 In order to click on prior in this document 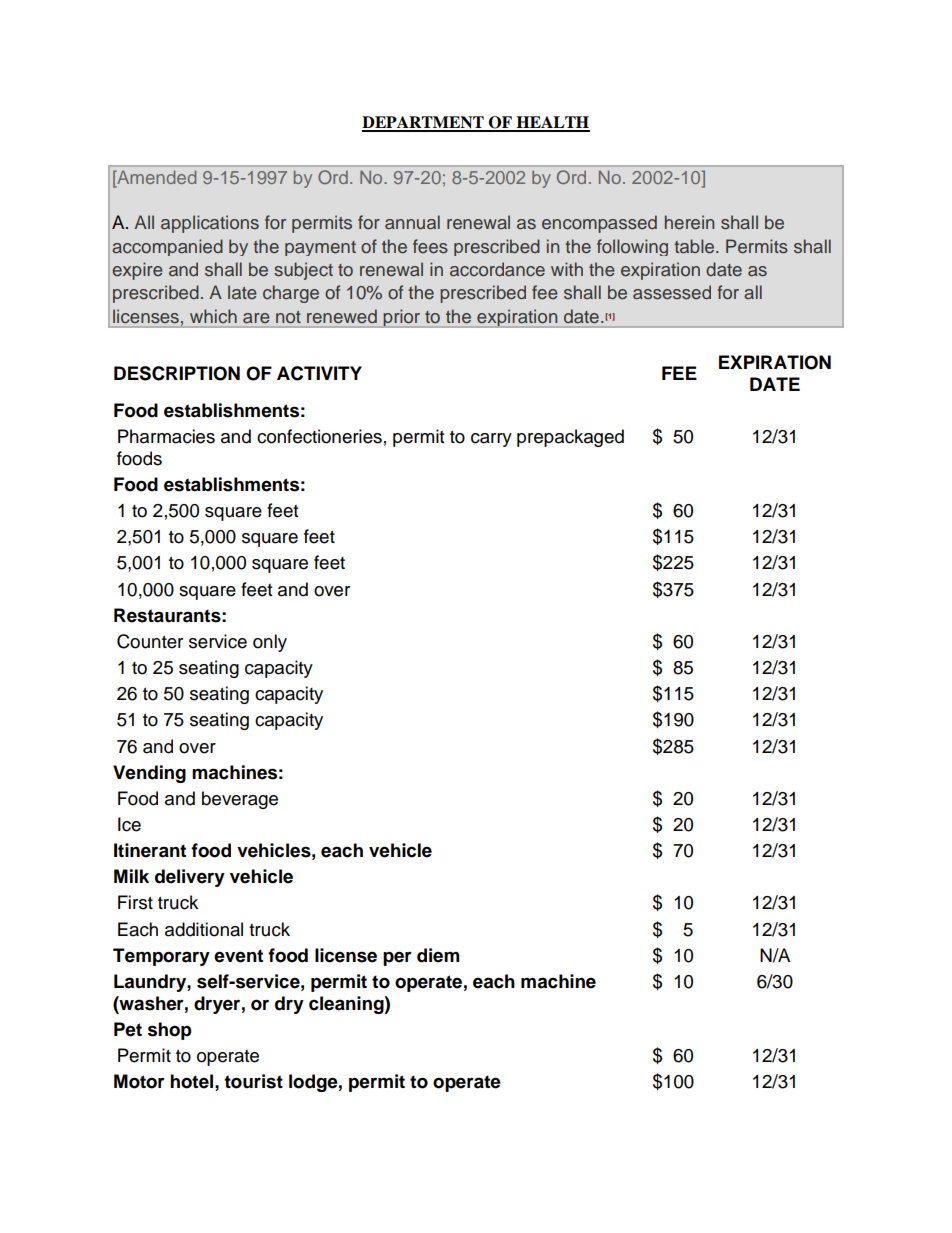, I will do `click(402, 318)`.
